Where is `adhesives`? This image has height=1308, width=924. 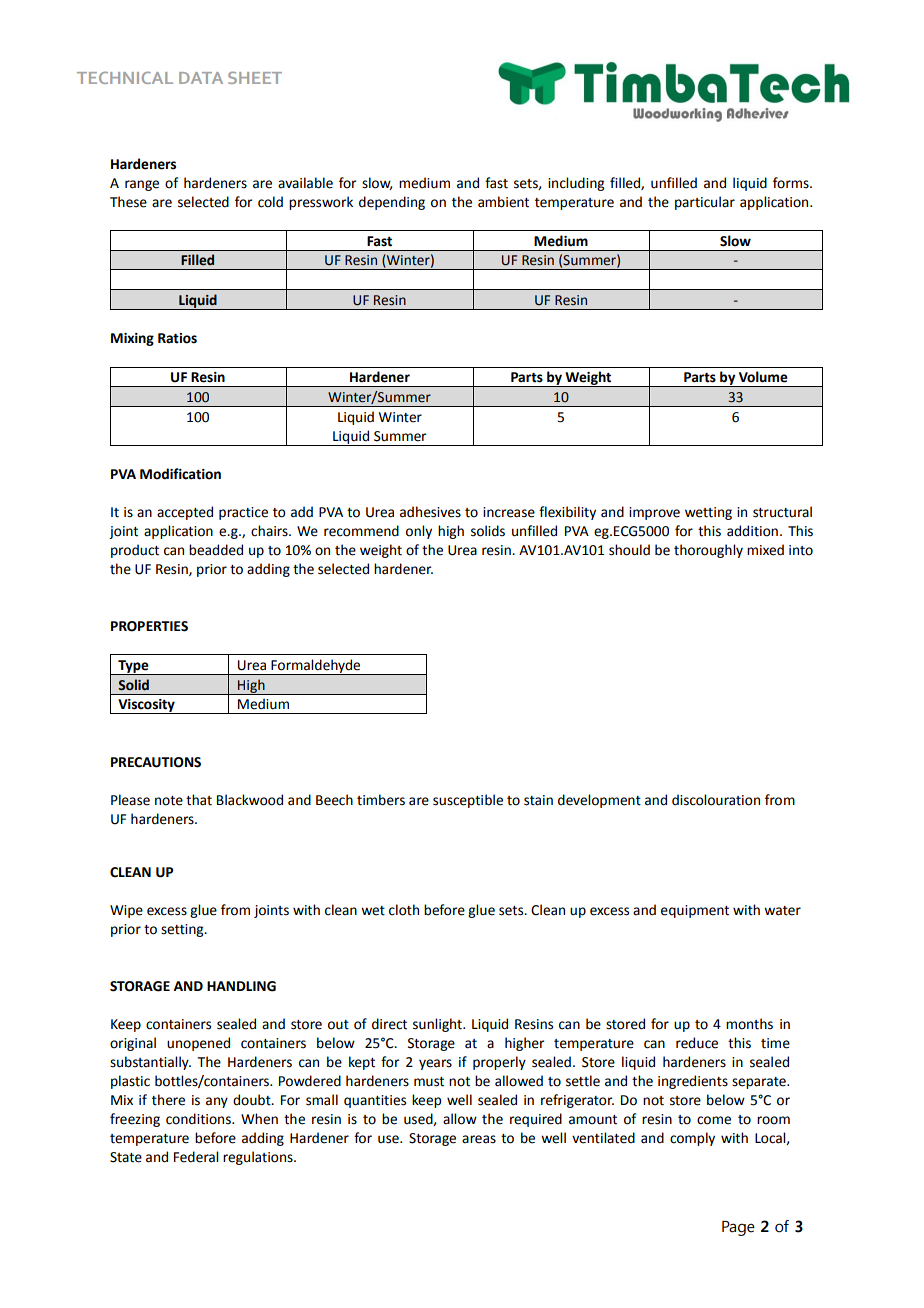 adhesives is located at coordinates (430, 512).
